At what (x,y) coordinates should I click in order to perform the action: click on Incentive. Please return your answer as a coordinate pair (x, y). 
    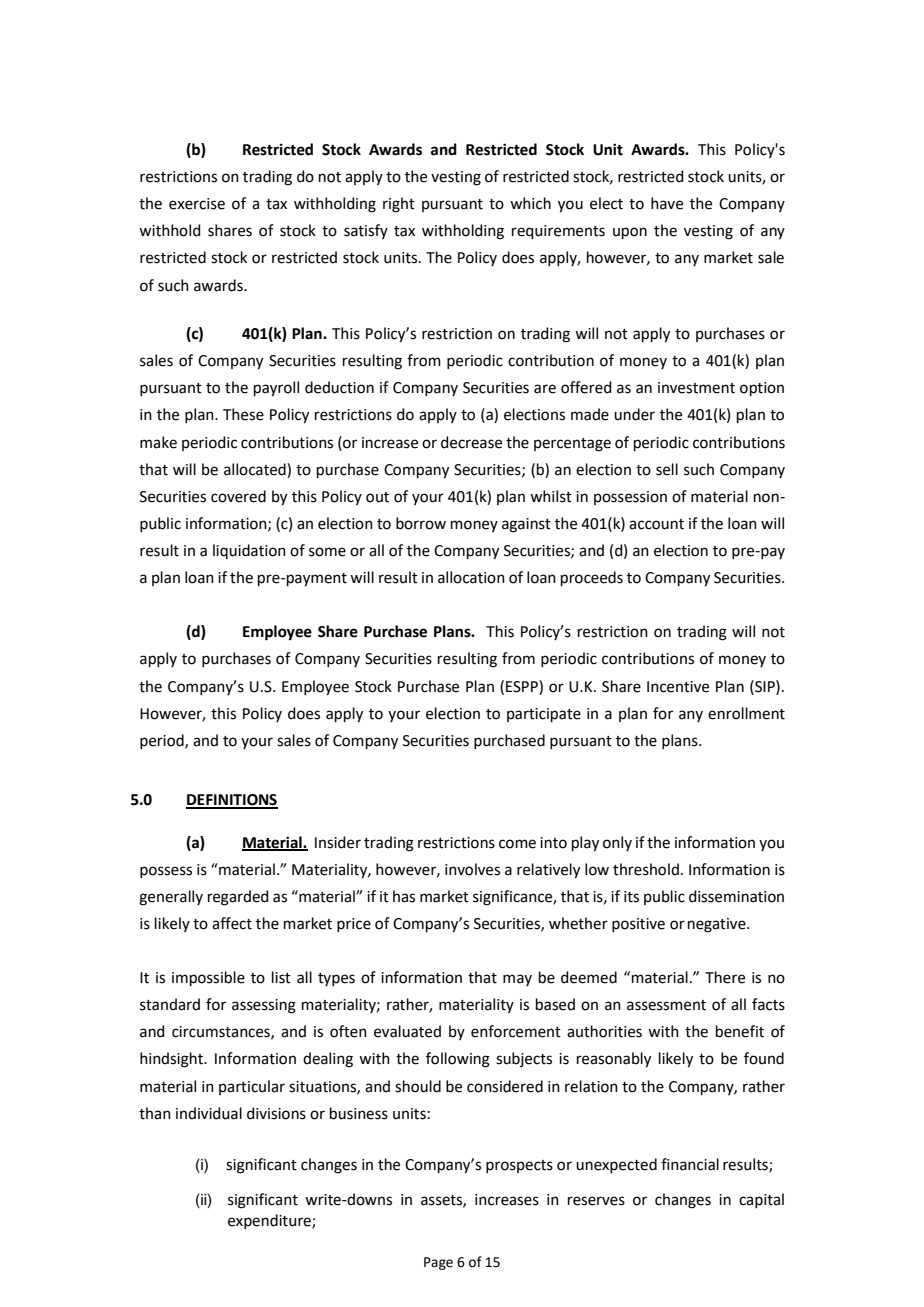
    Looking at the image, I should click on (678, 687).
